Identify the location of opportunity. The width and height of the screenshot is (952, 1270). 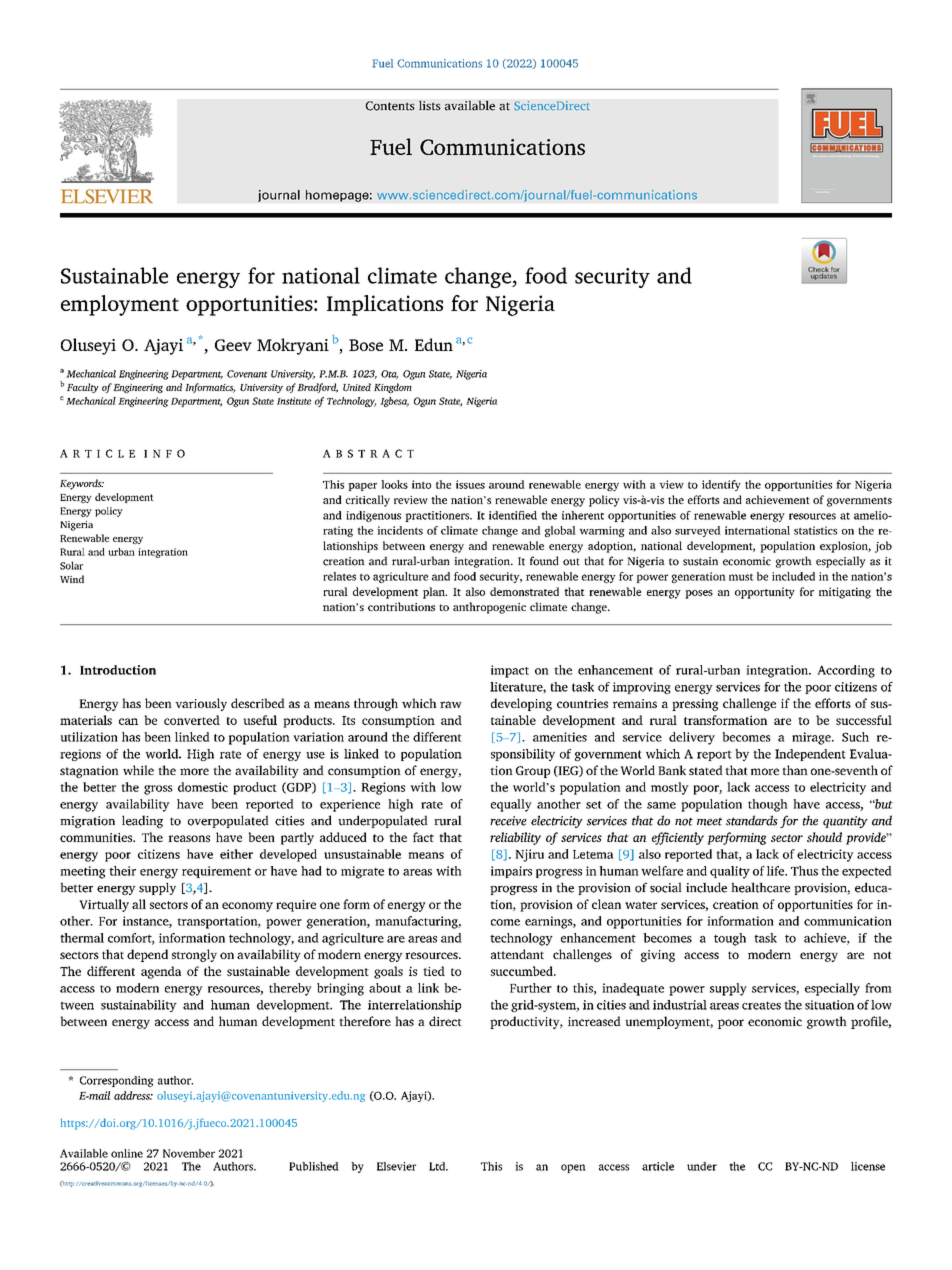
(765, 593).
